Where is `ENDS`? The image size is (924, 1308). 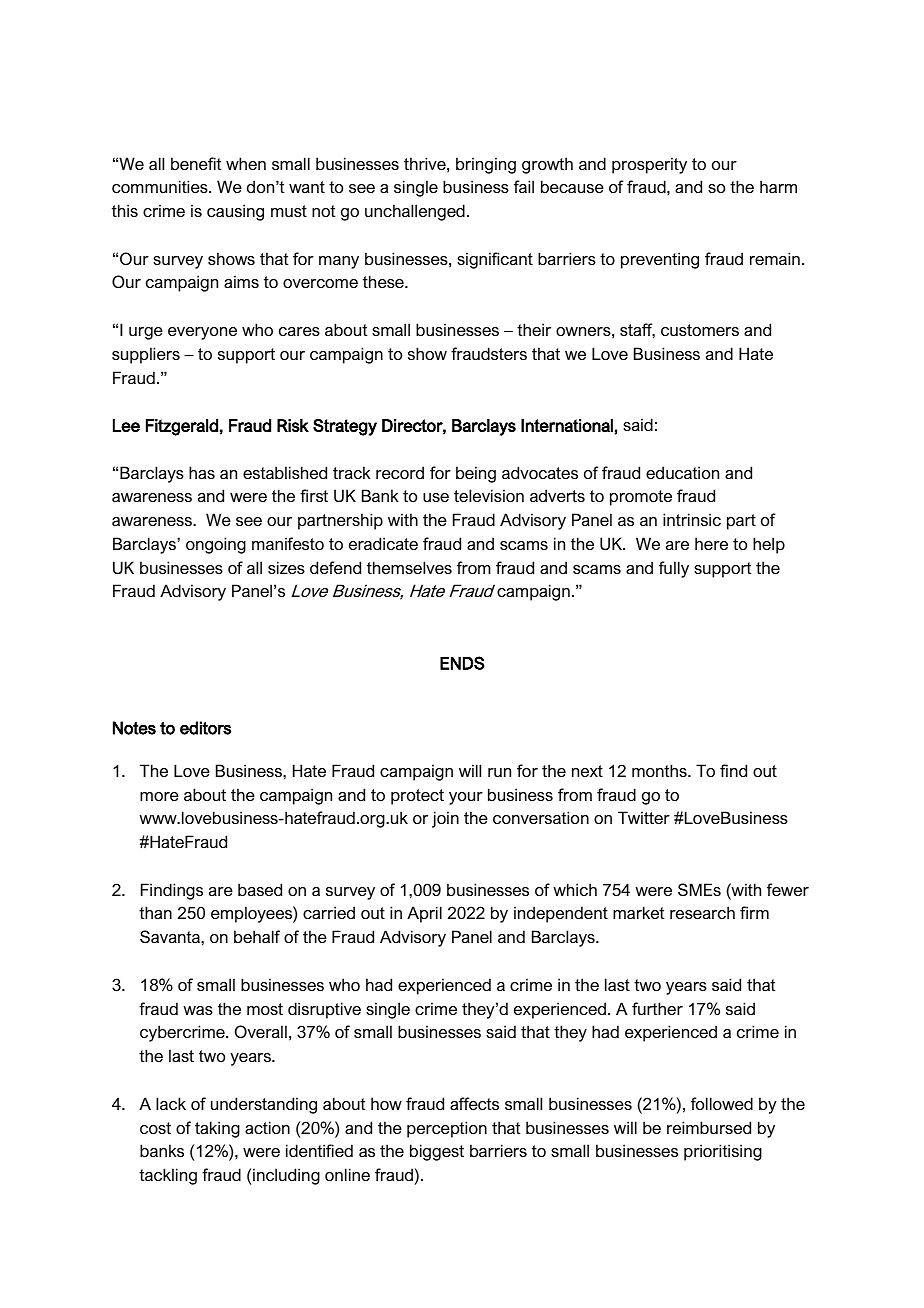
ENDS is located at coordinates (462, 663).
